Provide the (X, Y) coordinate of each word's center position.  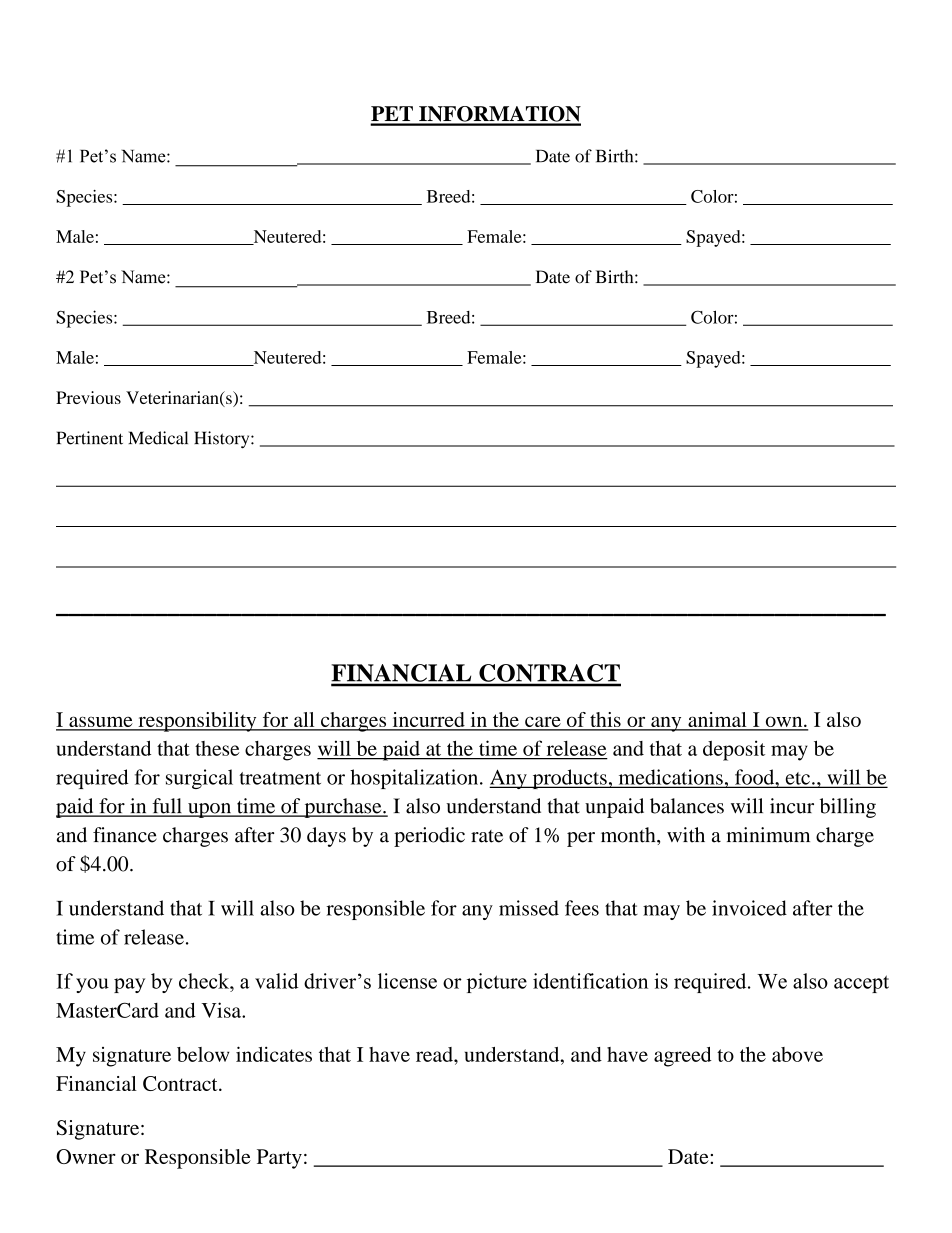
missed (529, 908)
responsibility (197, 722)
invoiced (749, 908)
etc (797, 779)
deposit (734, 750)
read (435, 1054)
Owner (86, 1156)
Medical (158, 438)
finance (125, 835)
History (223, 440)
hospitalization (415, 779)
